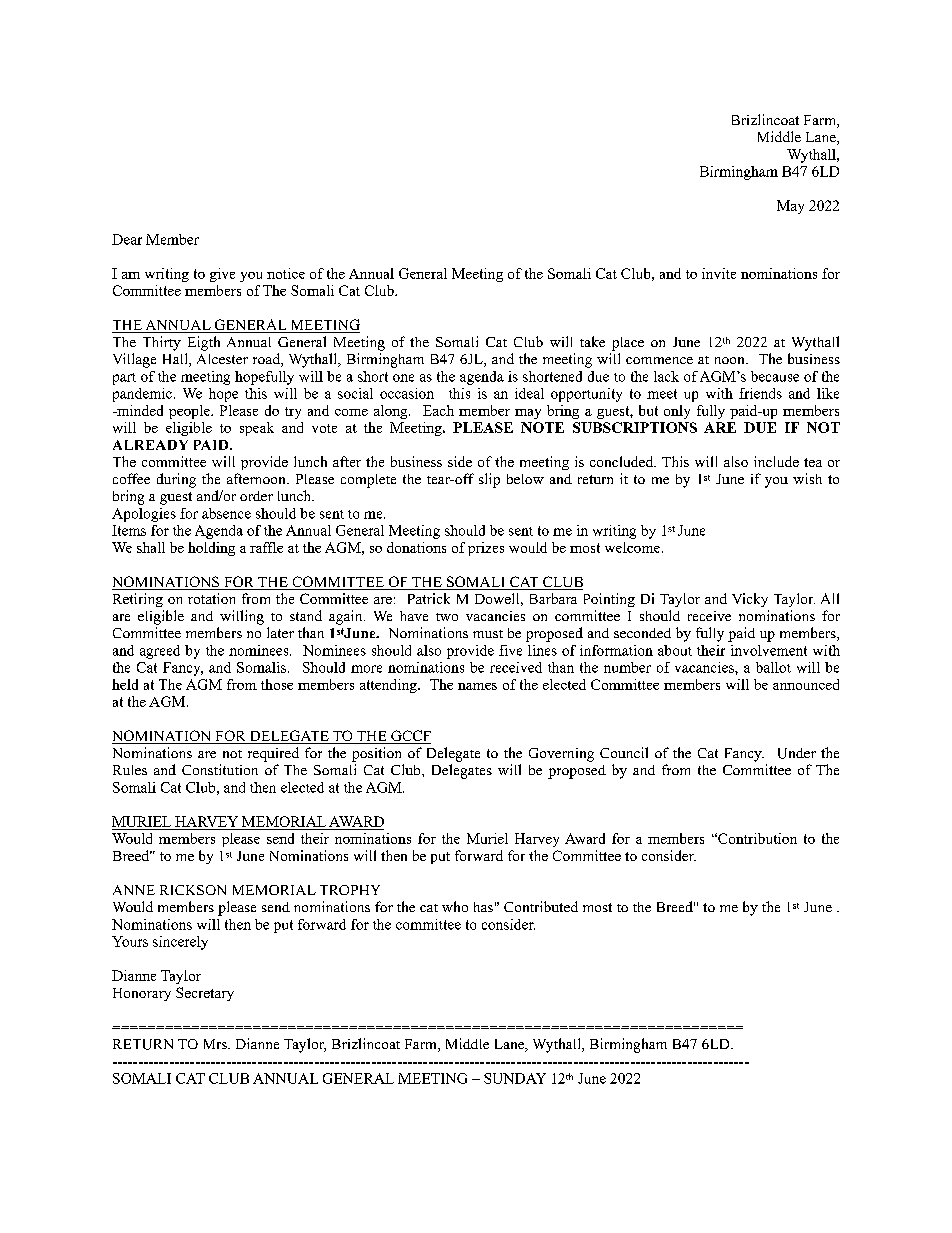  Describe the element at coordinates (222, 275) in the page. I see `give` at that location.
